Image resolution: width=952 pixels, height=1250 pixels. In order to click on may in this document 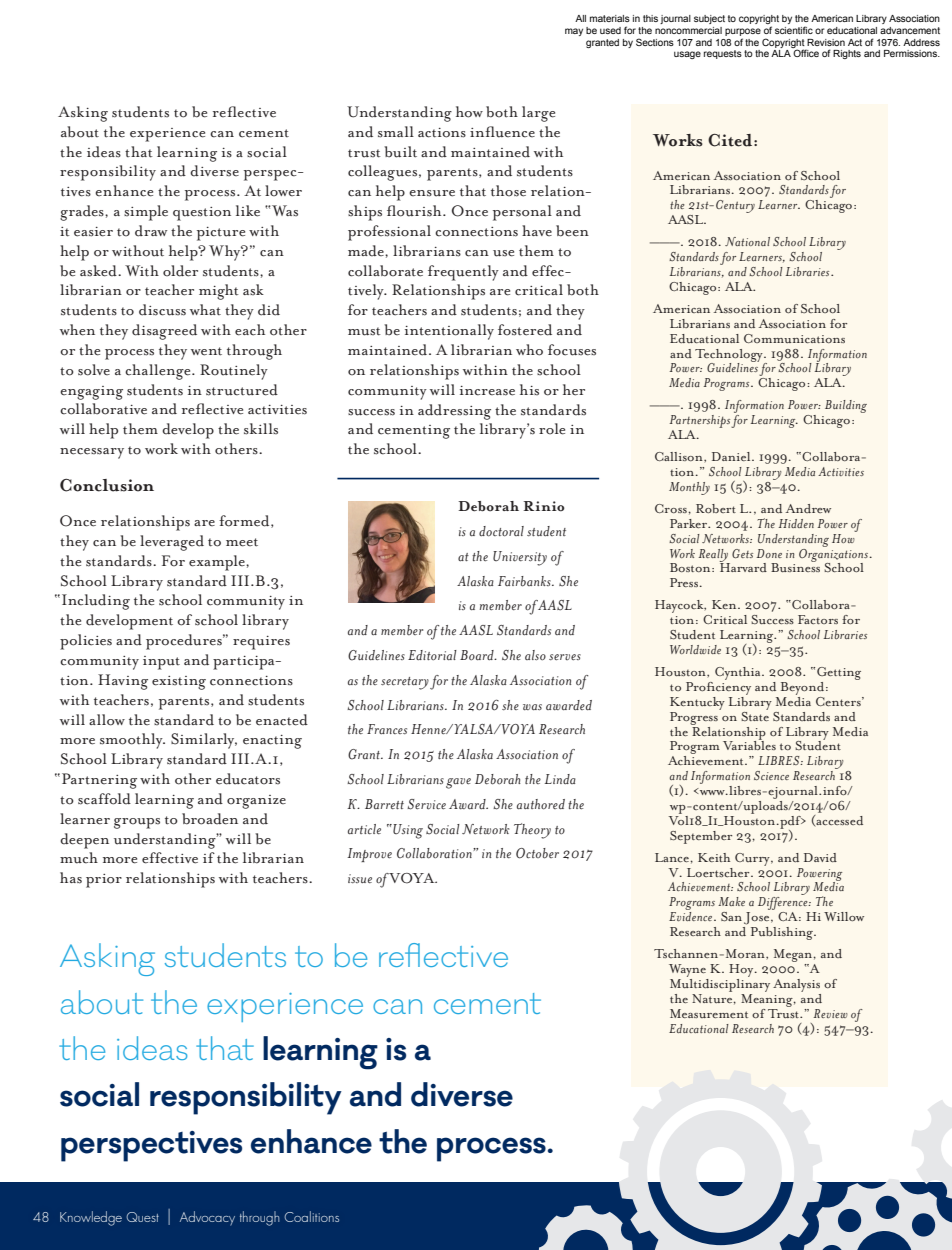, I will do `click(574, 32)`.
